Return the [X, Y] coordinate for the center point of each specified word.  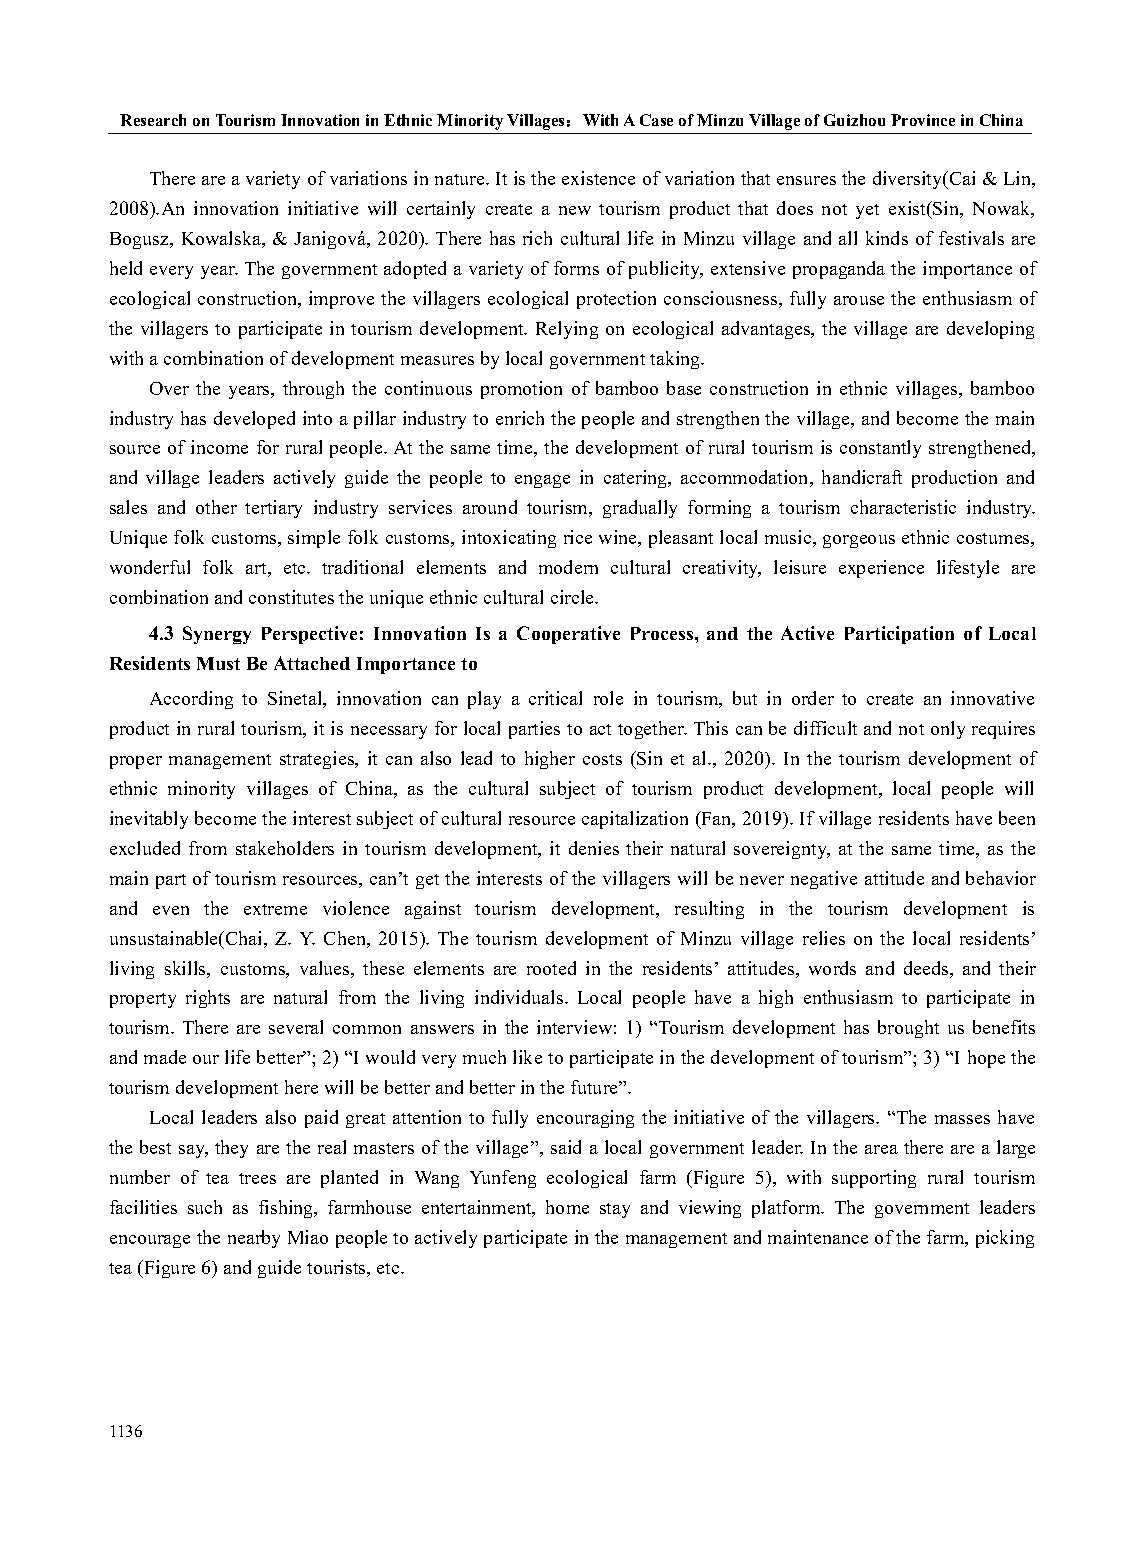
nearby [254, 1239]
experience [881, 569]
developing [990, 330]
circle [573, 597]
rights [208, 999]
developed [254, 420]
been [1017, 818]
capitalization [635, 820]
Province [923, 120]
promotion [521, 390]
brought [908, 1029]
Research [153, 120]
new [575, 210]
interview [574, 1027]
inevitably [149, 820]
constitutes [291, 597]
